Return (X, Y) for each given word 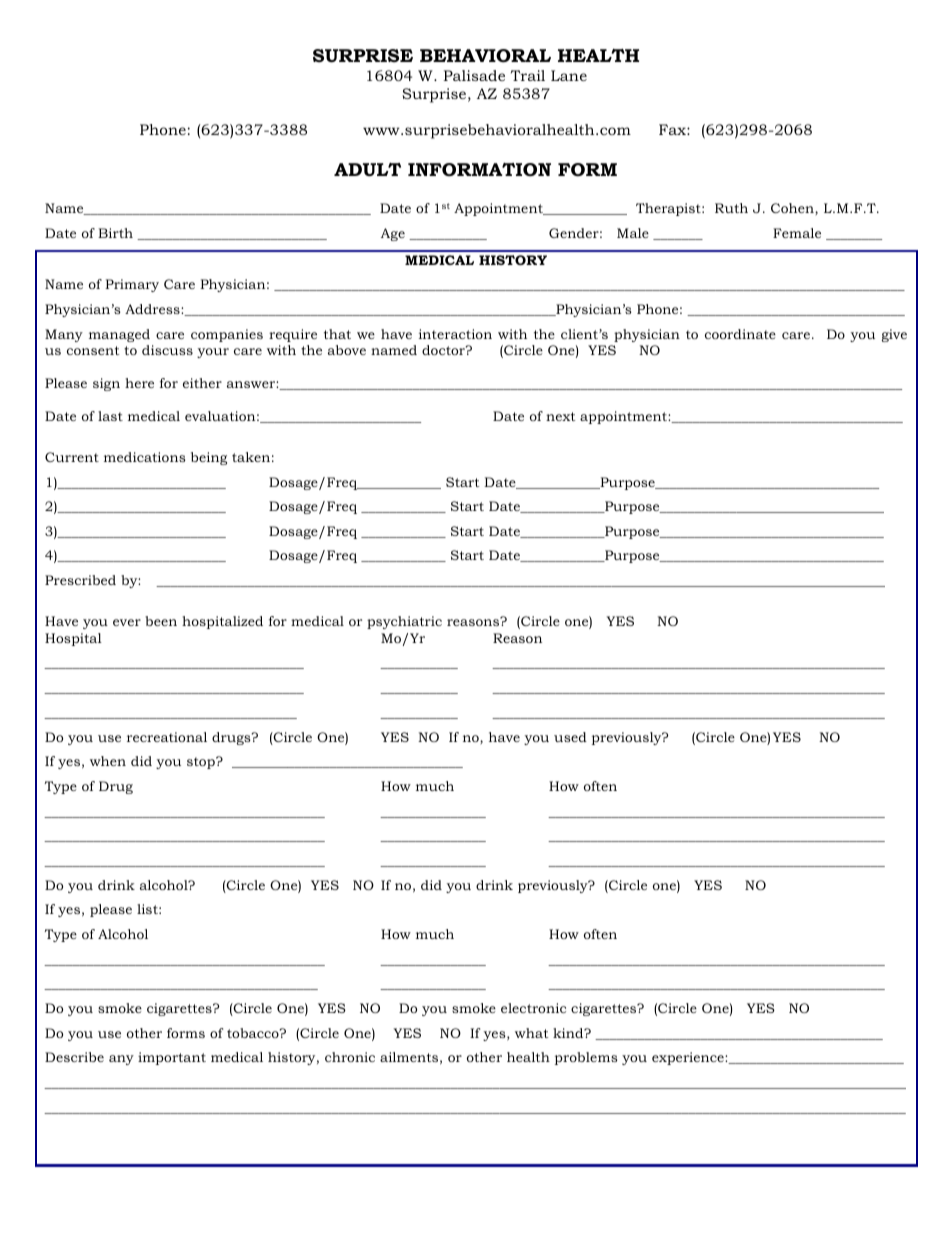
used (570, 737)
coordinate (740, 334)
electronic (533, 1008)
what (532, 1033)
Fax (673, 129)
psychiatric (404, 622)
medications (145, 457)
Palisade (474, 75)
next (561, 416)
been (161, 621)
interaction (455, 334)
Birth (115, 233)
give (894, 335)
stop (202, 763)
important (172, 1058)
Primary (132, 285)
